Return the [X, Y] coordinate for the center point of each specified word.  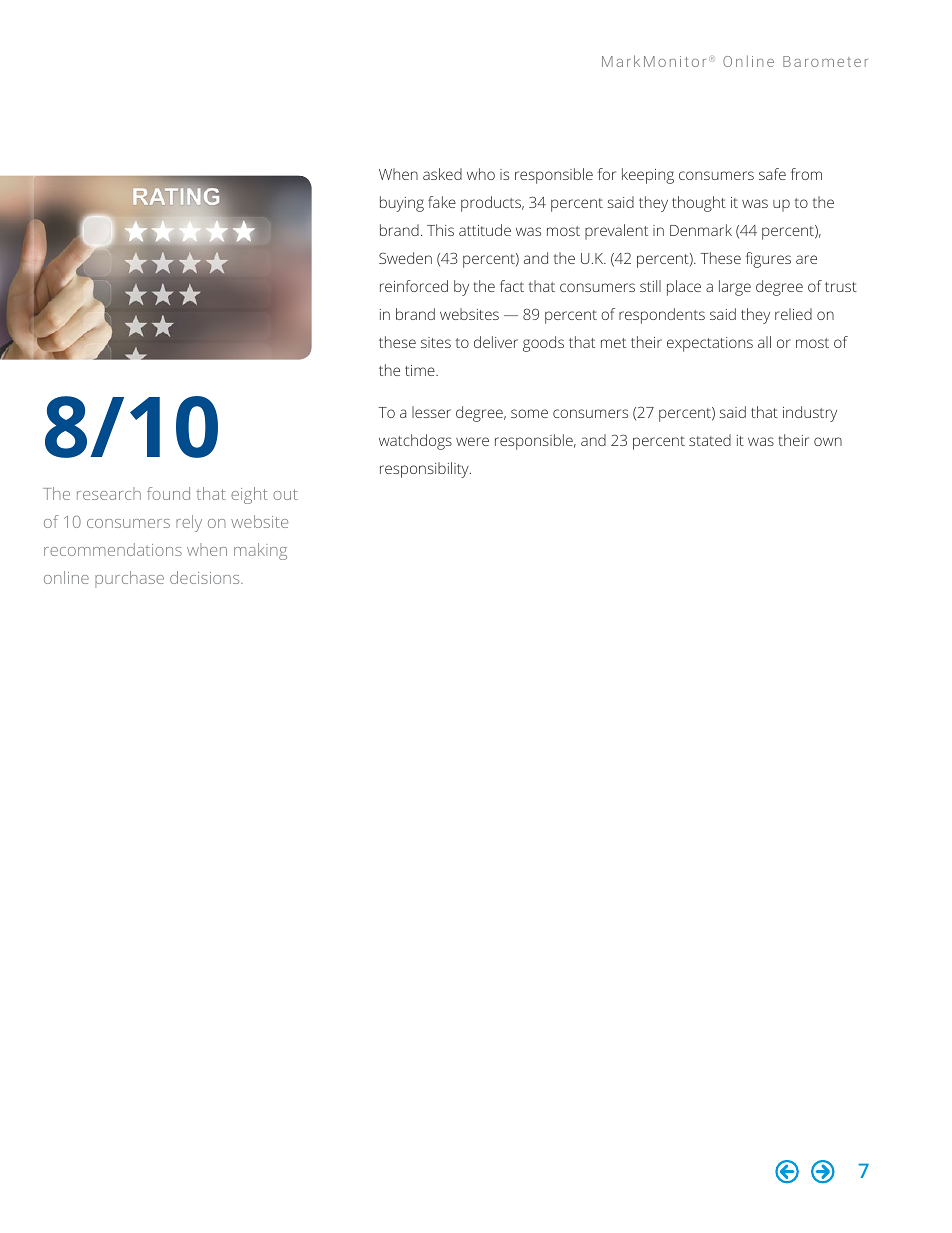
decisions [206, 577]
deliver [496, 342]
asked [442, 174]
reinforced [414, 286]
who [481, 174]
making [260, 551]
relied [793, 314]
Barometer [825, 61]
